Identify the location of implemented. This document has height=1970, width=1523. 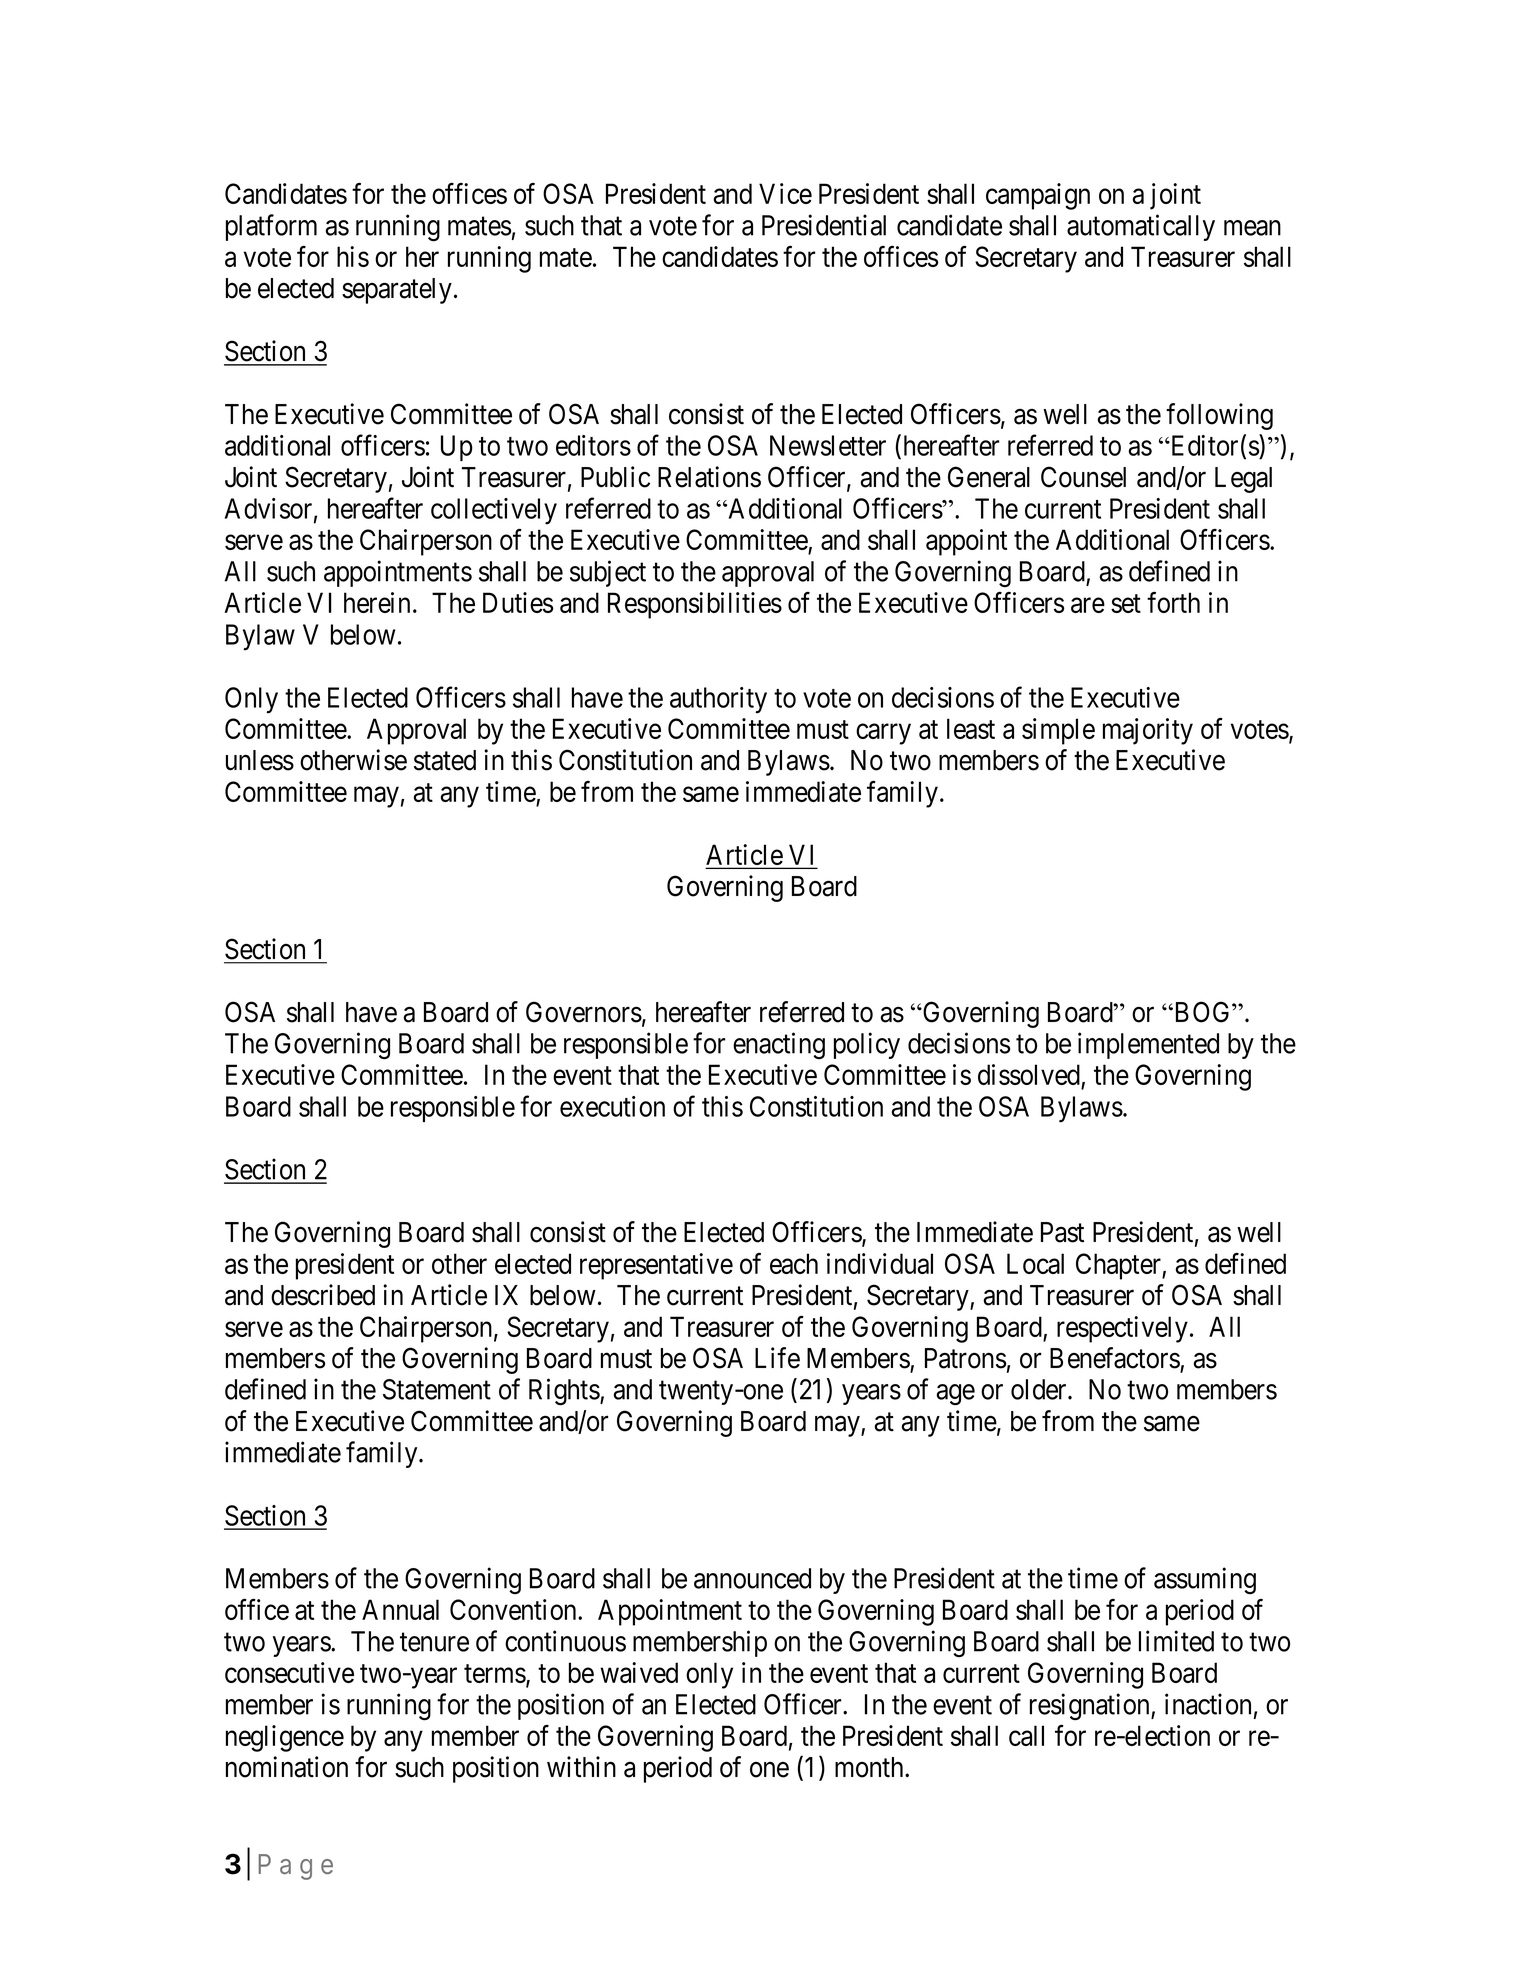
(1148, 1045).
